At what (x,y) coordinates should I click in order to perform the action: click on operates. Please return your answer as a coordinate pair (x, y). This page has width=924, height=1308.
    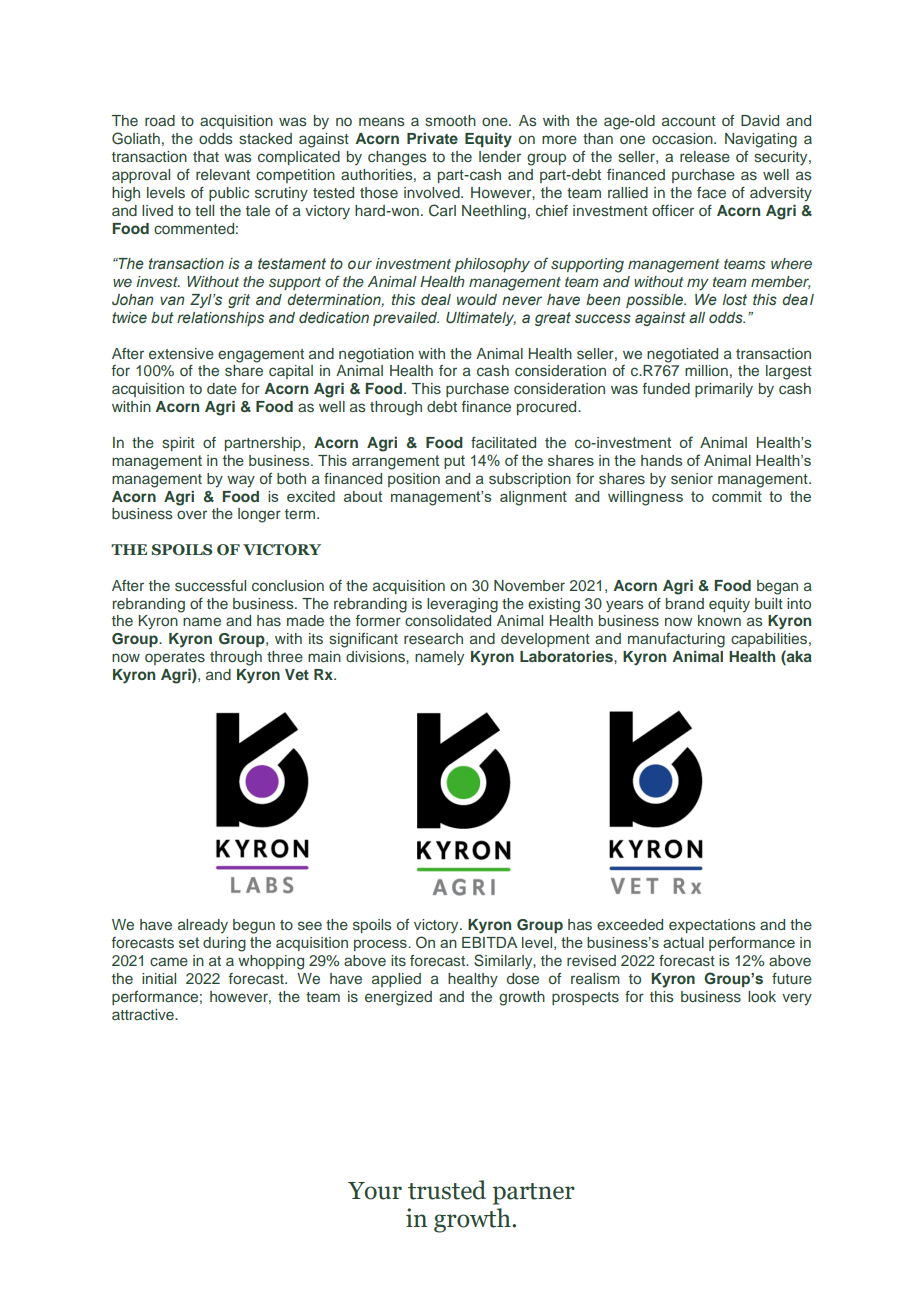
    Looking at the image, I should click on (175, 658).
